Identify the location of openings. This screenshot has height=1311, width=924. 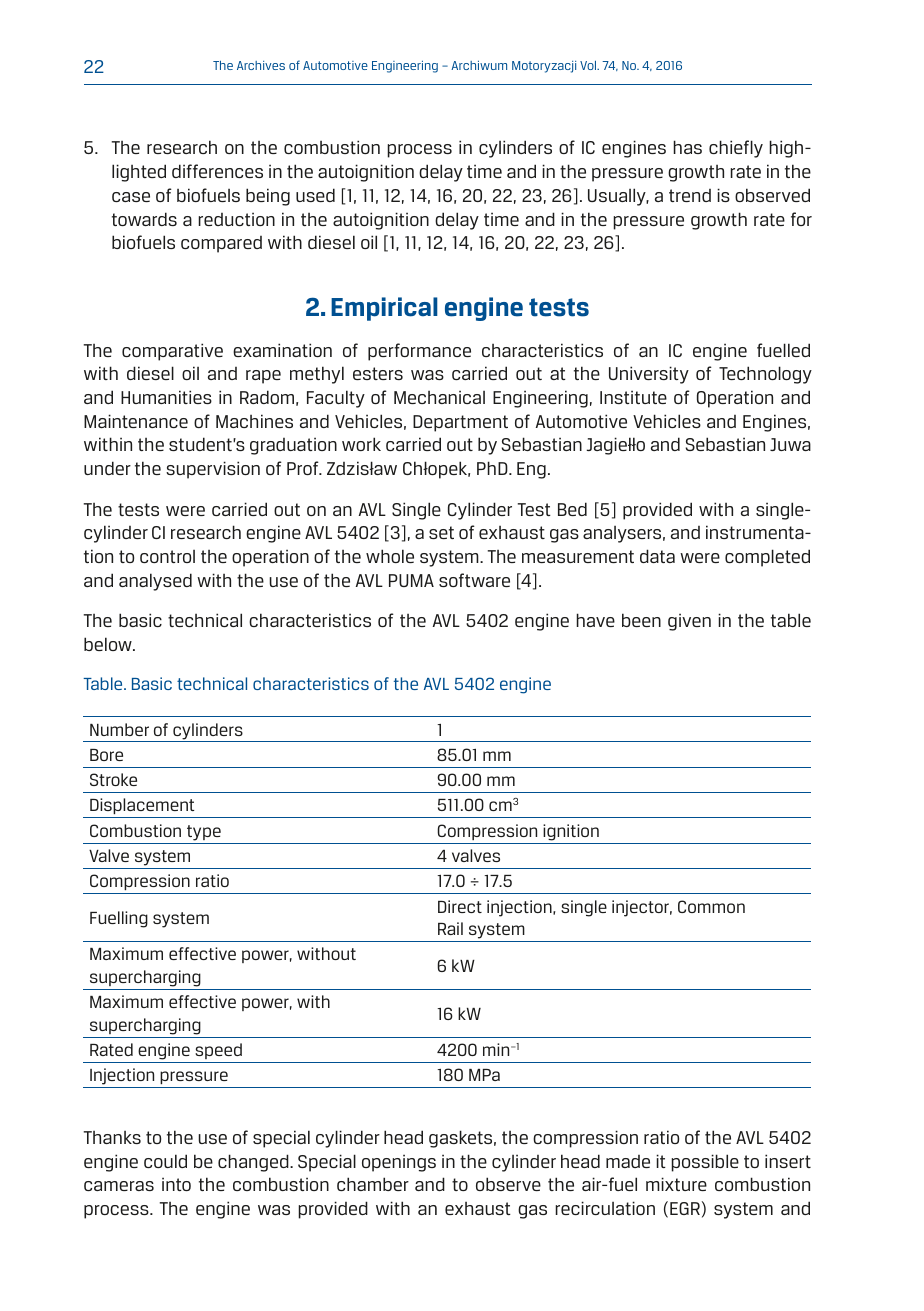
(399, 1163).
